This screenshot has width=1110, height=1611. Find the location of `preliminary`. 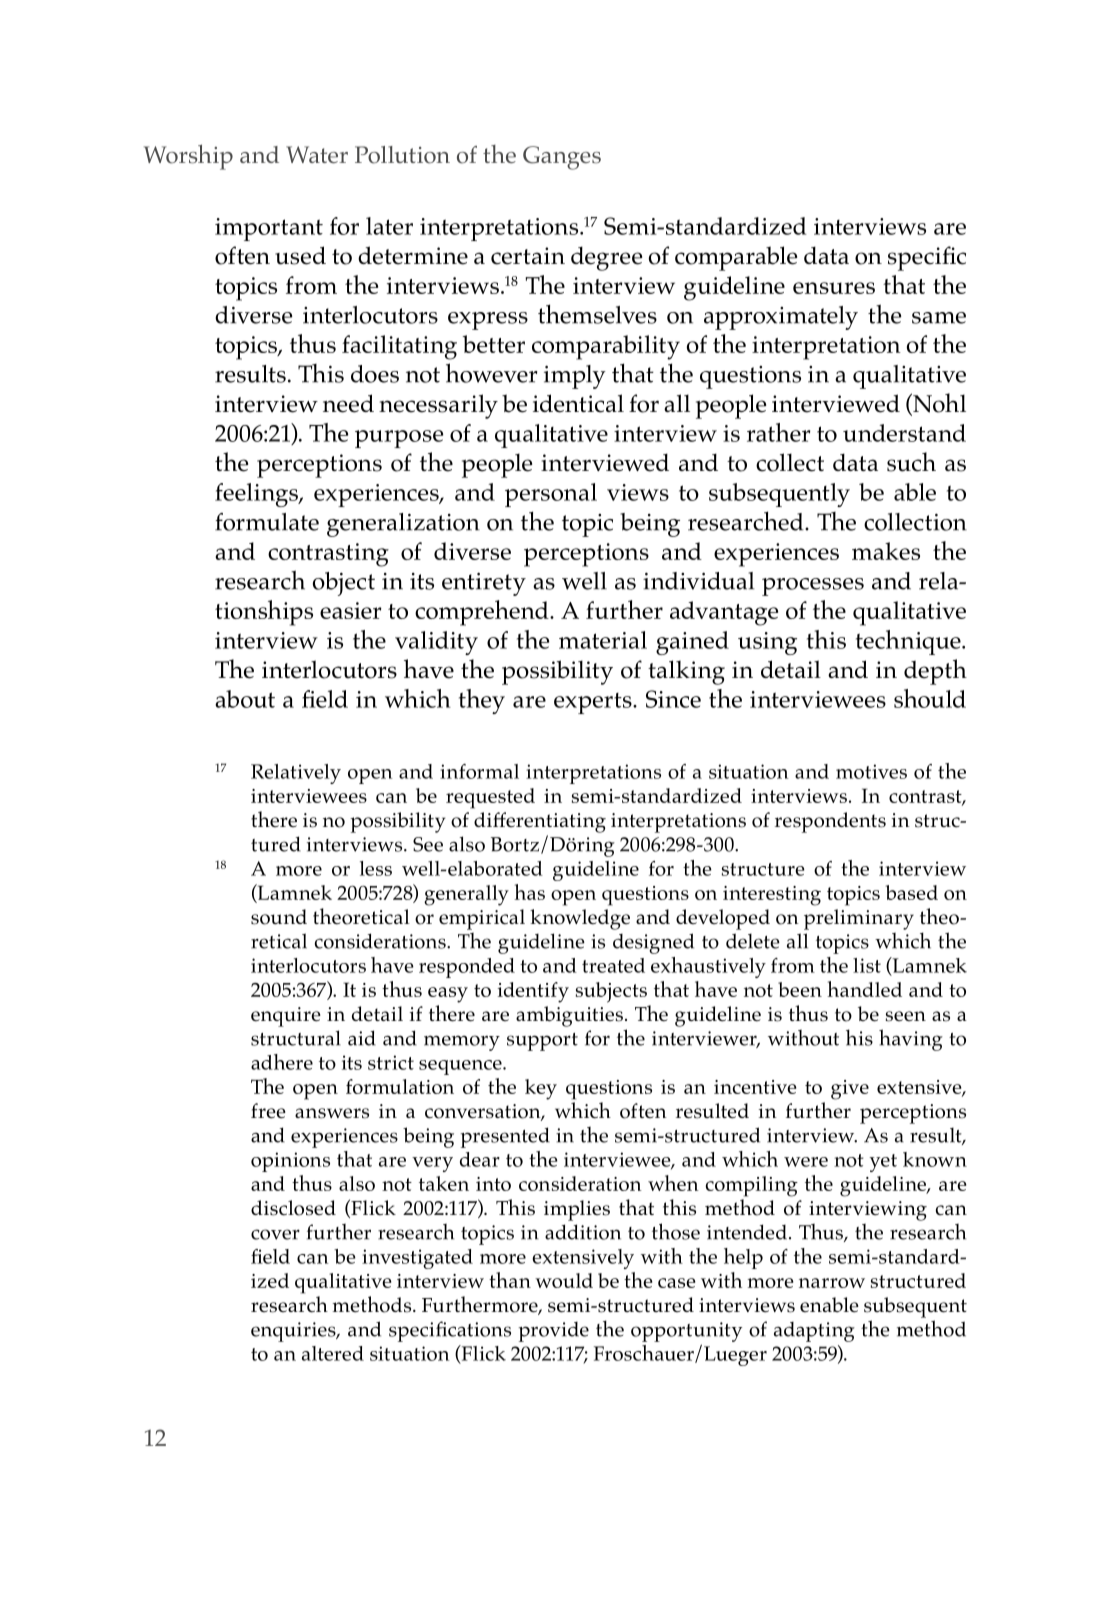

preliminary is located at coordinates (859, 919).
